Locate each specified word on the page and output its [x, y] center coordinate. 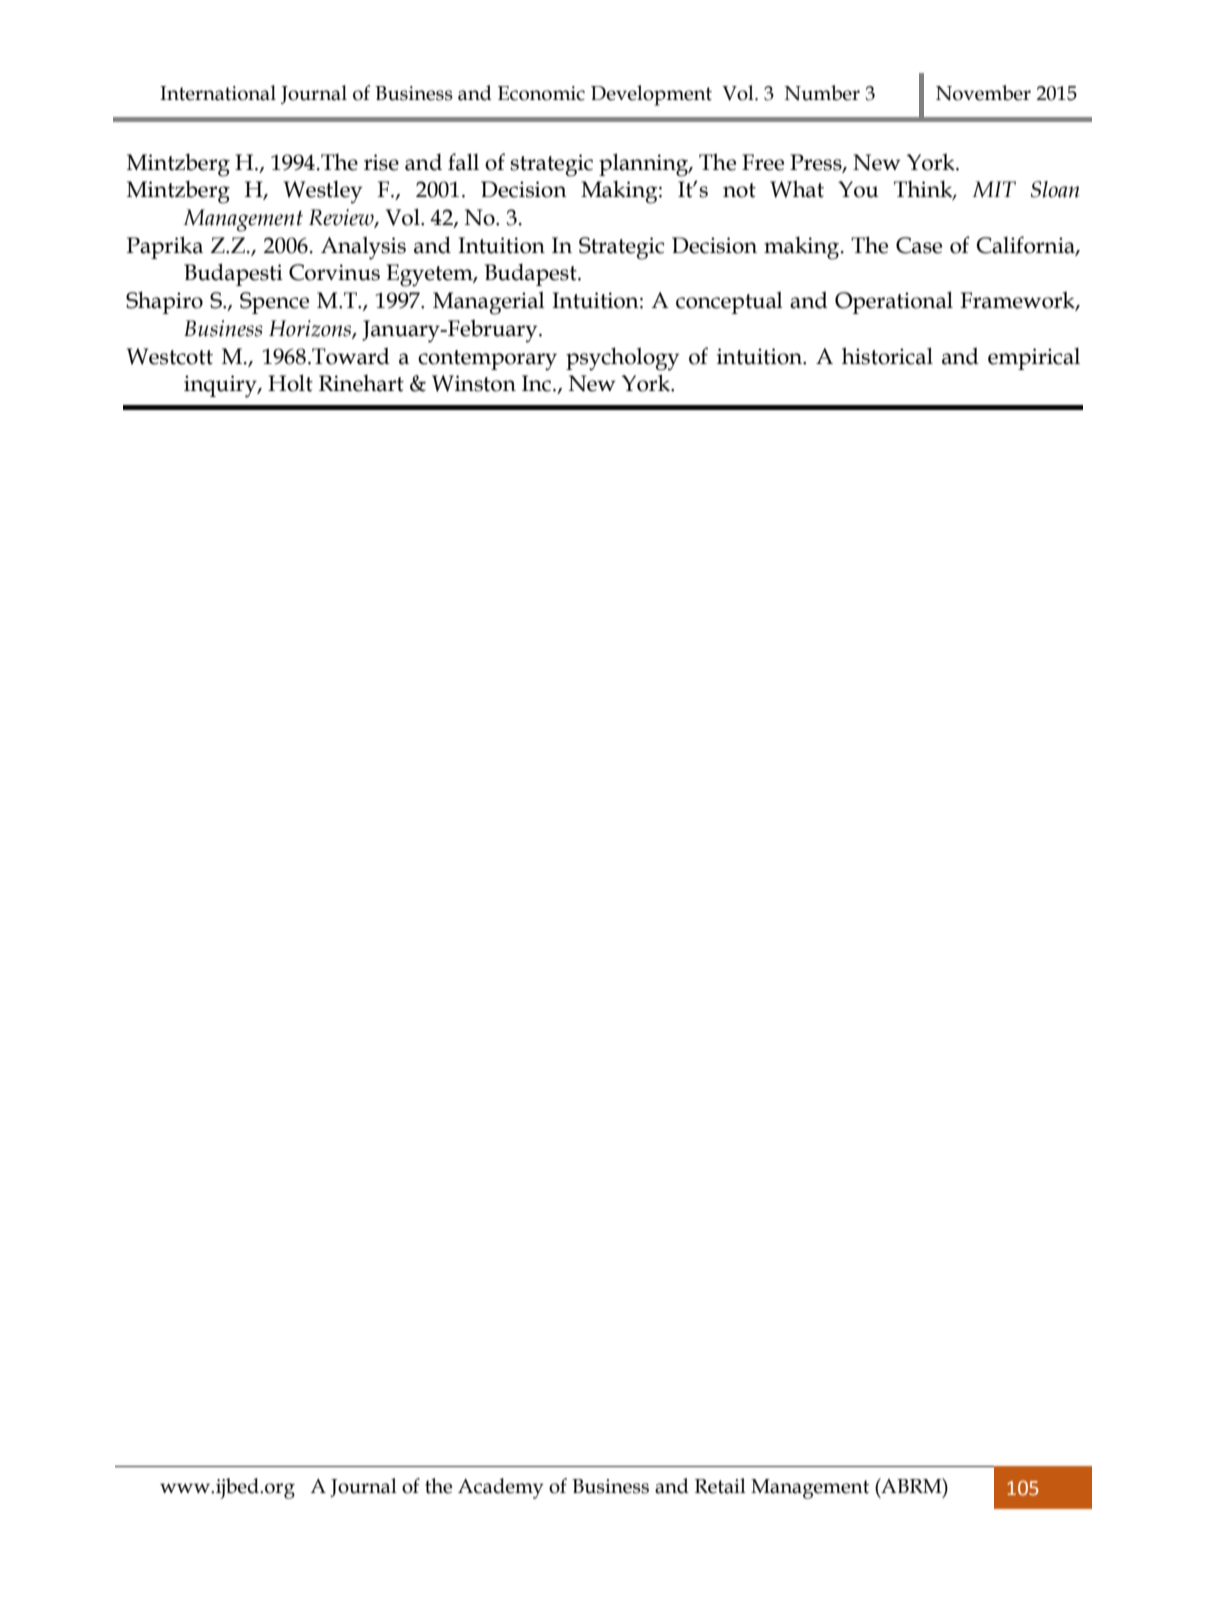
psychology [623, 359]
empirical [1034, 359]
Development [651, 95]
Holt [290, 383]
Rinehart [361, 383]
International [218, 93]
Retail [720, 1486]
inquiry [221, 386]
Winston [474, 383]
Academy [501, 1488]
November [983, 93]
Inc [538, 383]
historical [887, 356]
